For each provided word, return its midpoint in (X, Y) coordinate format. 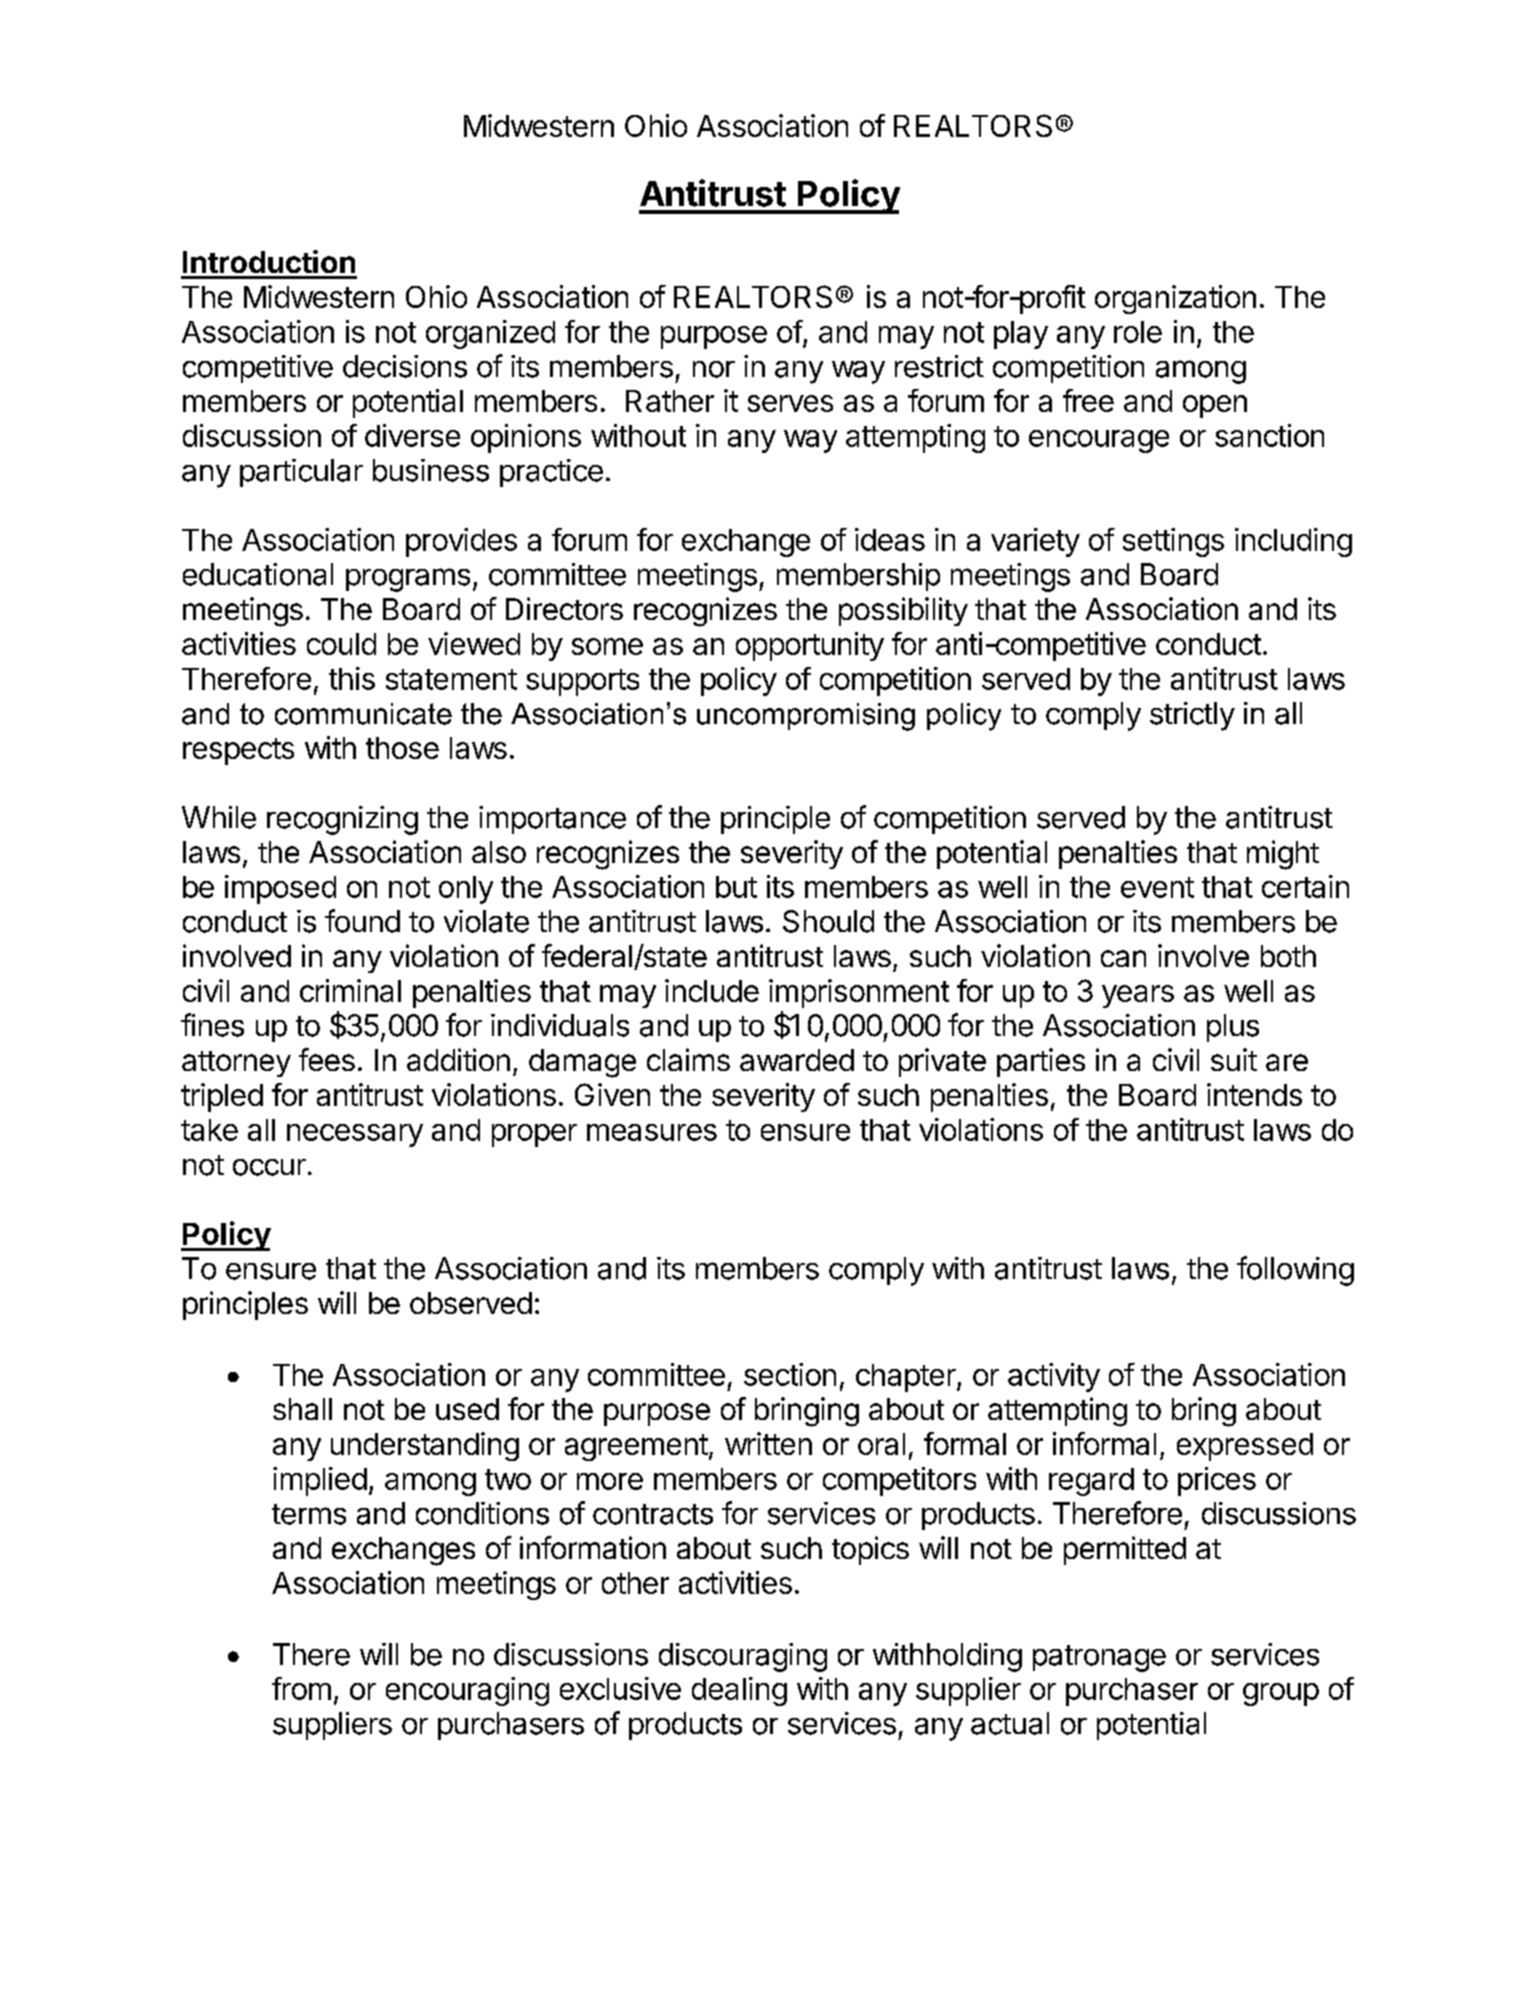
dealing (739, 1691)
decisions (405, 366)
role (1138, 332)
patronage (1099, 1658)
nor (714, 369)
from (301, 1688)
